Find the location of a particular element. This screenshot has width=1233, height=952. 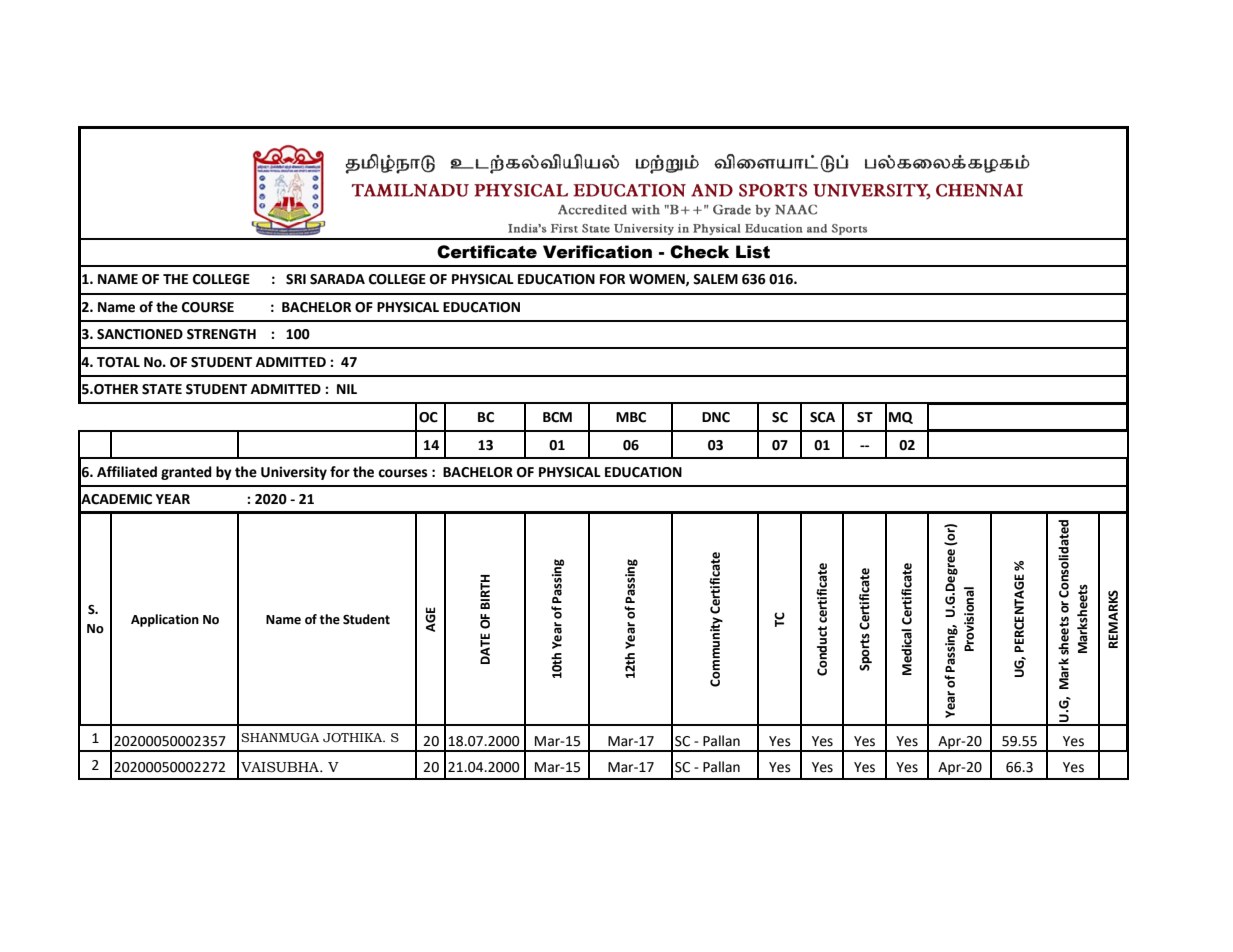

SCA is located at coordinates (822, 417).
